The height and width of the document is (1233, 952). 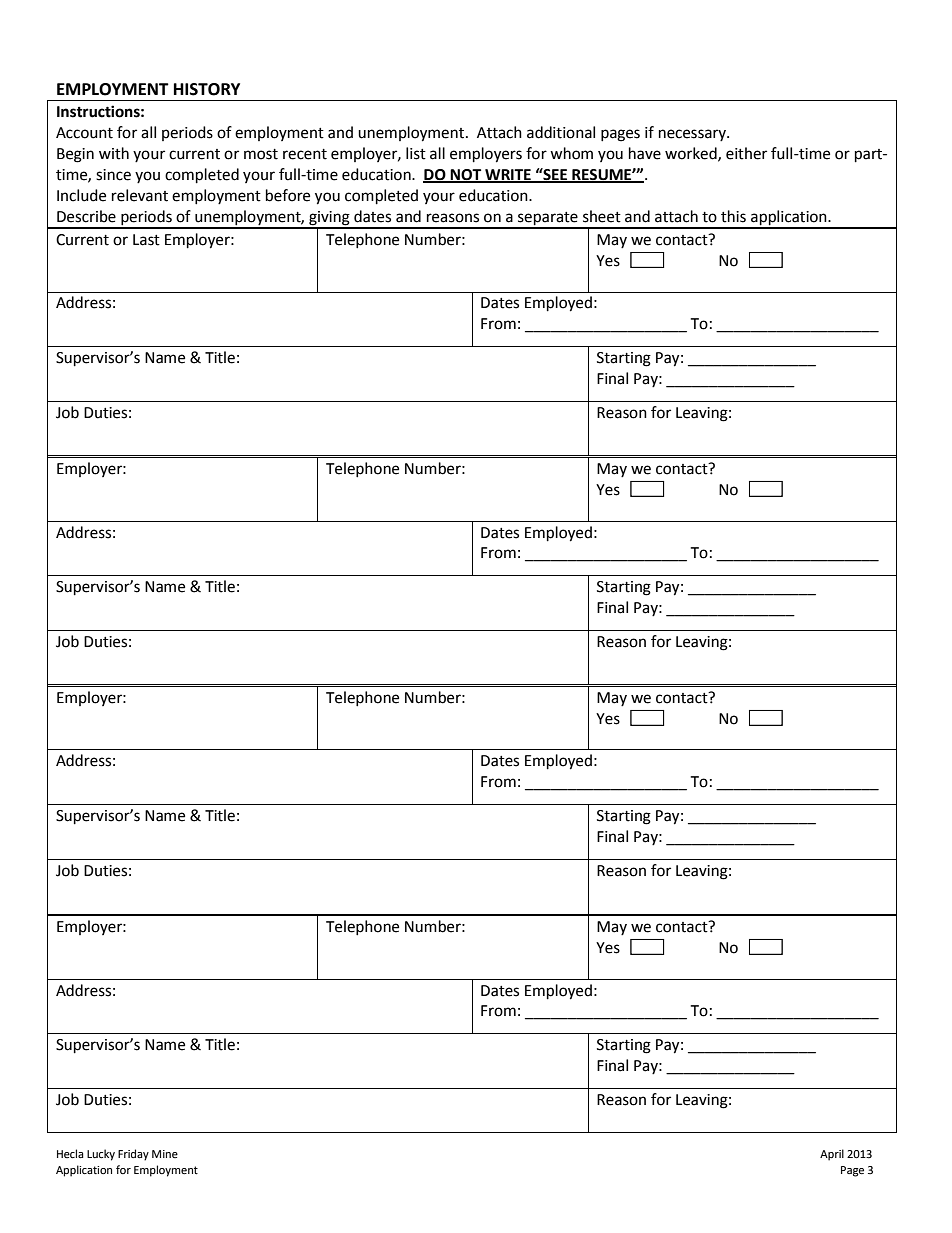 What do you see at coordinates (645, 153) in the document?
I see `have` at bounding box center [645, 153].
